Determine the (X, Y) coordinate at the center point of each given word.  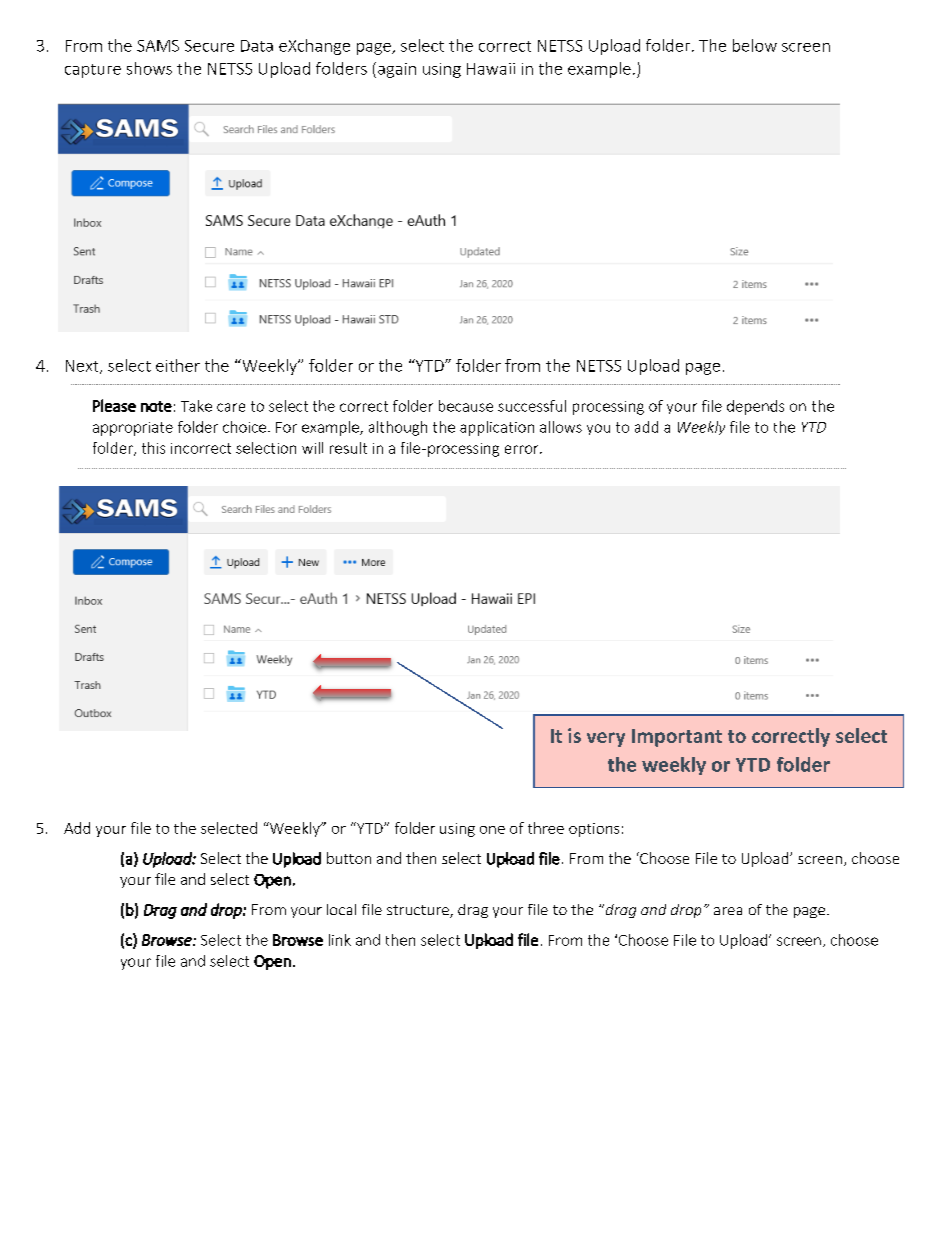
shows (149, 68)
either (178, 365)
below (755, 45)
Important (677, 738)
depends (755, 407)
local (341, 909)
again (397, 70)
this (153, 448)
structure (419, 911)
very (606, 739)
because (466, 406)
